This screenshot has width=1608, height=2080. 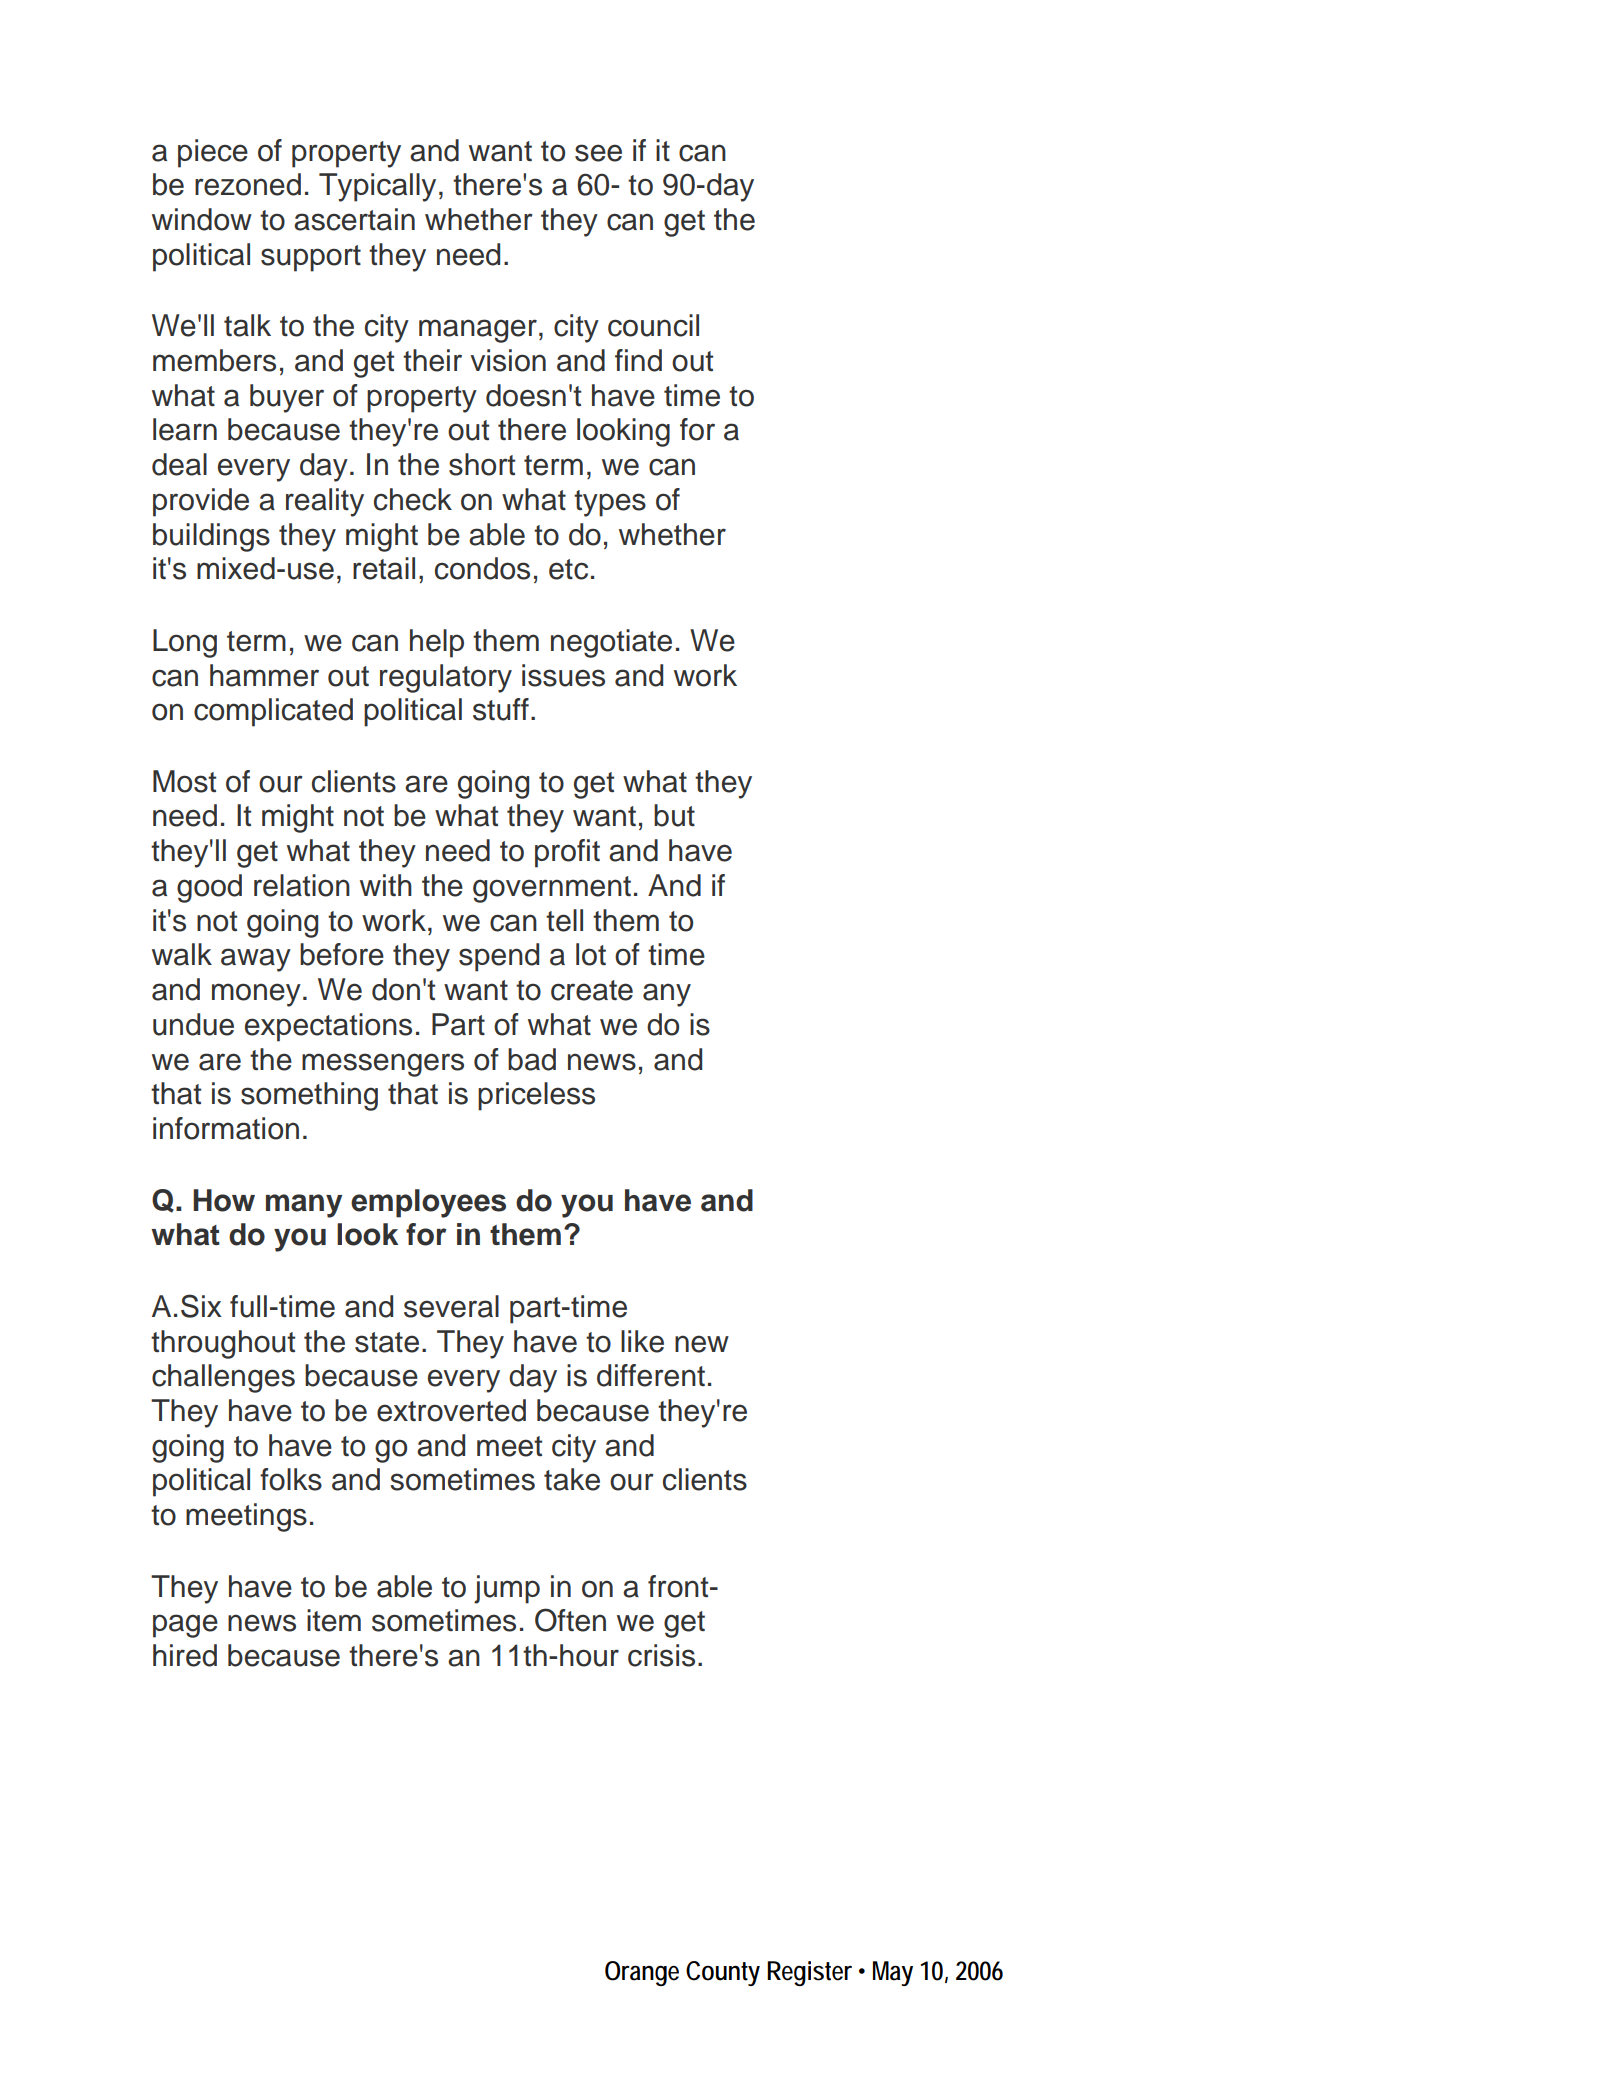 I want to click on take, so click(x=572, y=1479).
